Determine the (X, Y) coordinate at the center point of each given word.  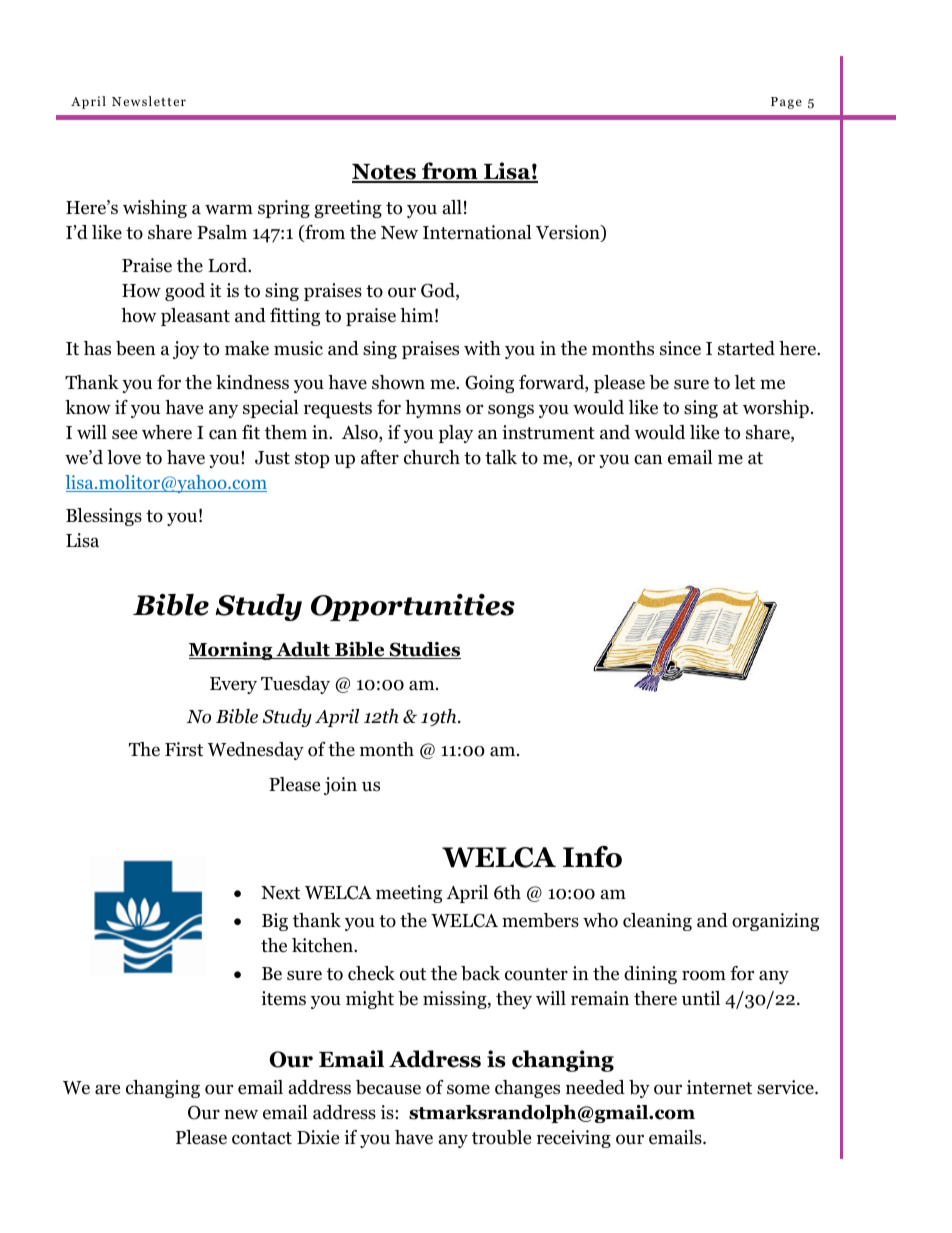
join (340, 786)
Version (569, 233)
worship (776, 409)
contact (262, 1138)
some (468, 1089)
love (124, 457)
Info (592, 857)
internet (719, 1087)
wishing (155, 209)
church (432, 457)
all (452, 207)
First (184, 749)
